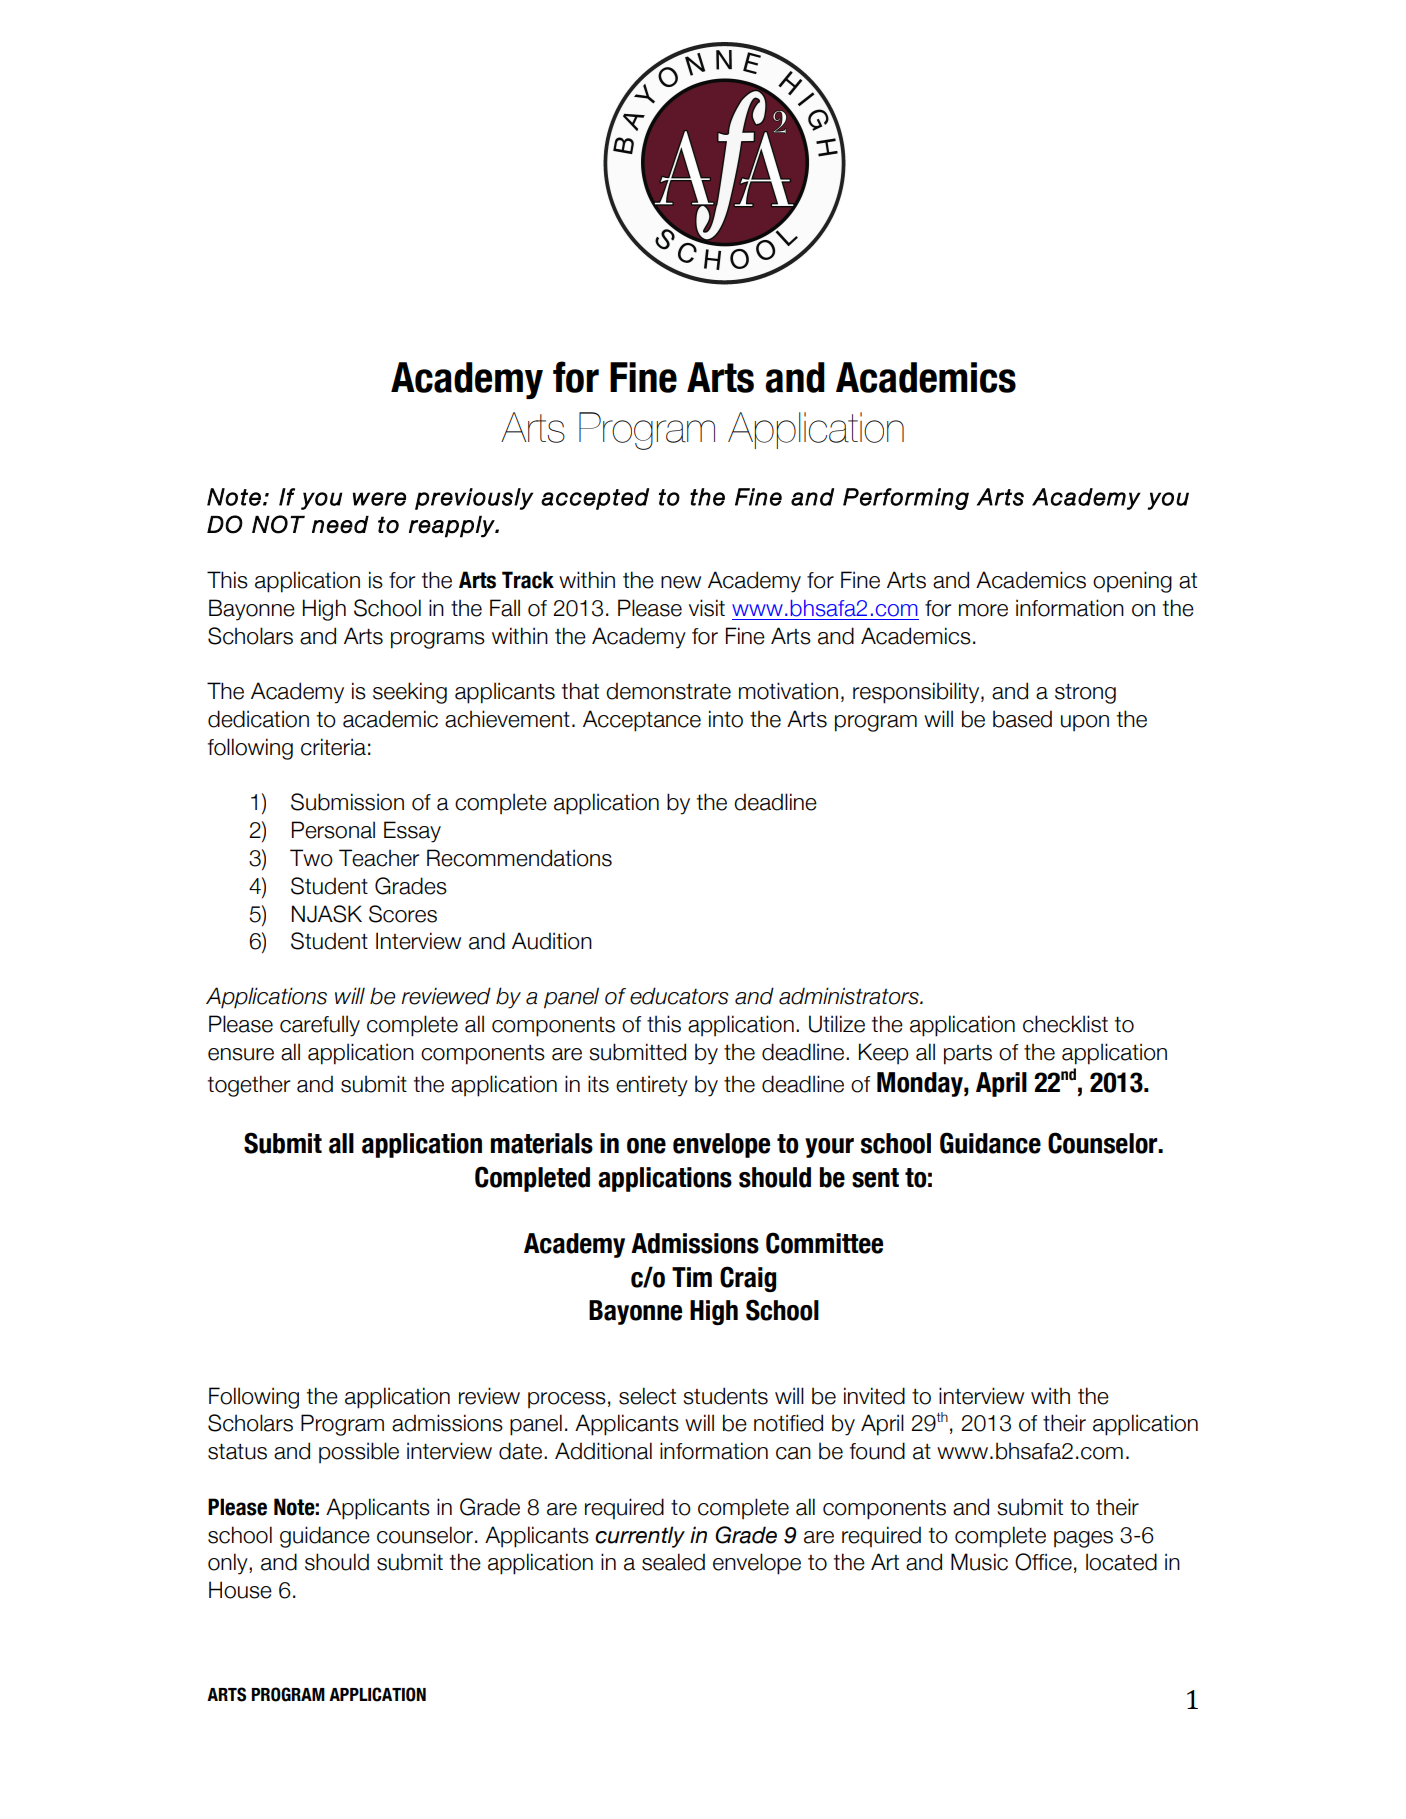 The image size is (1406, 1819). Describe the element at coordinates (1022, 719) in the image. I see `based` at that location.
